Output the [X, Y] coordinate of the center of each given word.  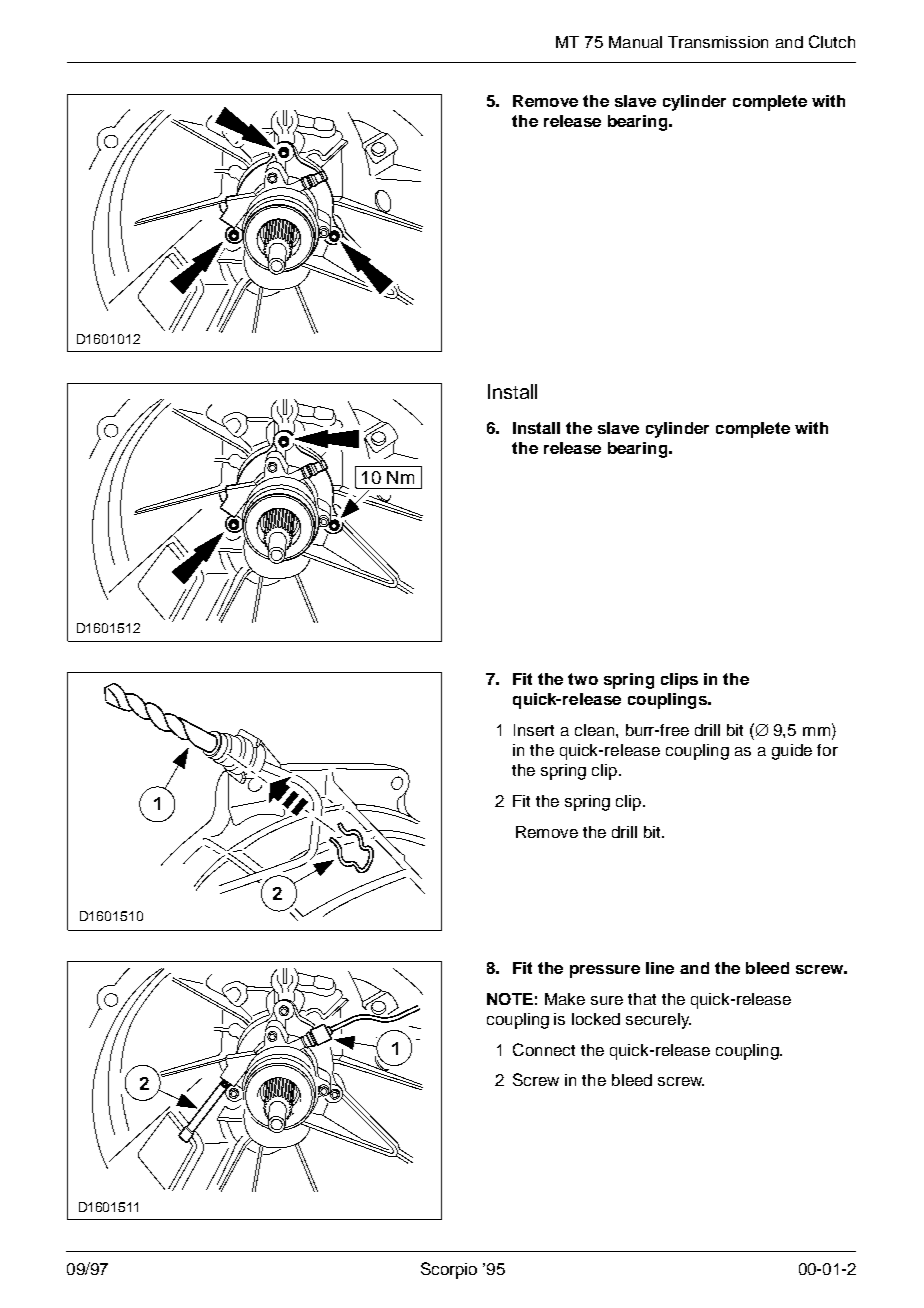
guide [792, 752]
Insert [534, 730]
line [660, 968]
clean [594, 730]
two [583, 679]
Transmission [718, 42]
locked [596, 1019]
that [642, 999]
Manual [635, 42]
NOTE [510, 999]
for [827, 750]
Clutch [832, 41]
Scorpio [449, 1270]
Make [565, 999]
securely [658, 1021]
